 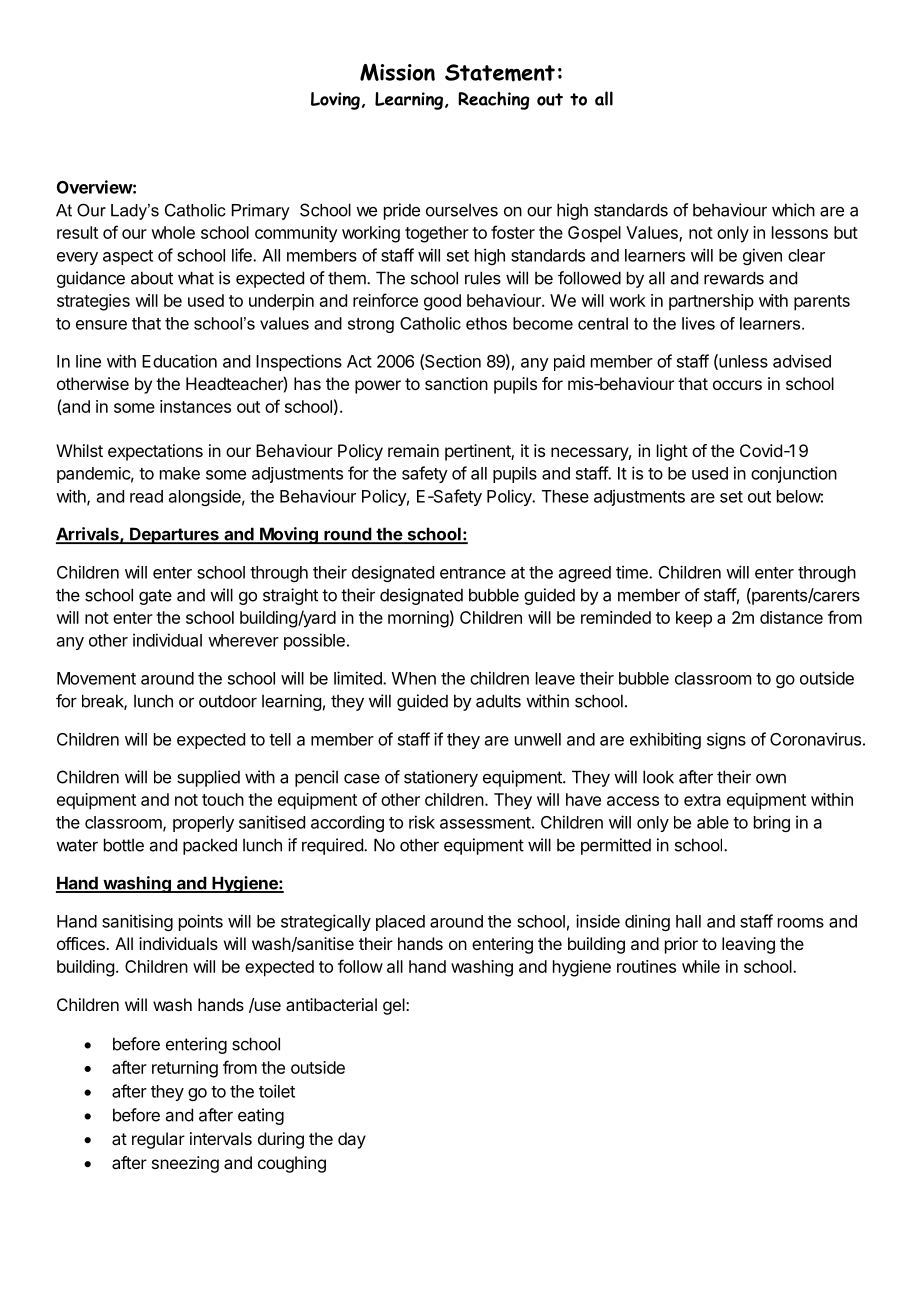 What do you see at coordinates (737, 385) in the page?
I see `occurs` at bounding box center [737, 385].
